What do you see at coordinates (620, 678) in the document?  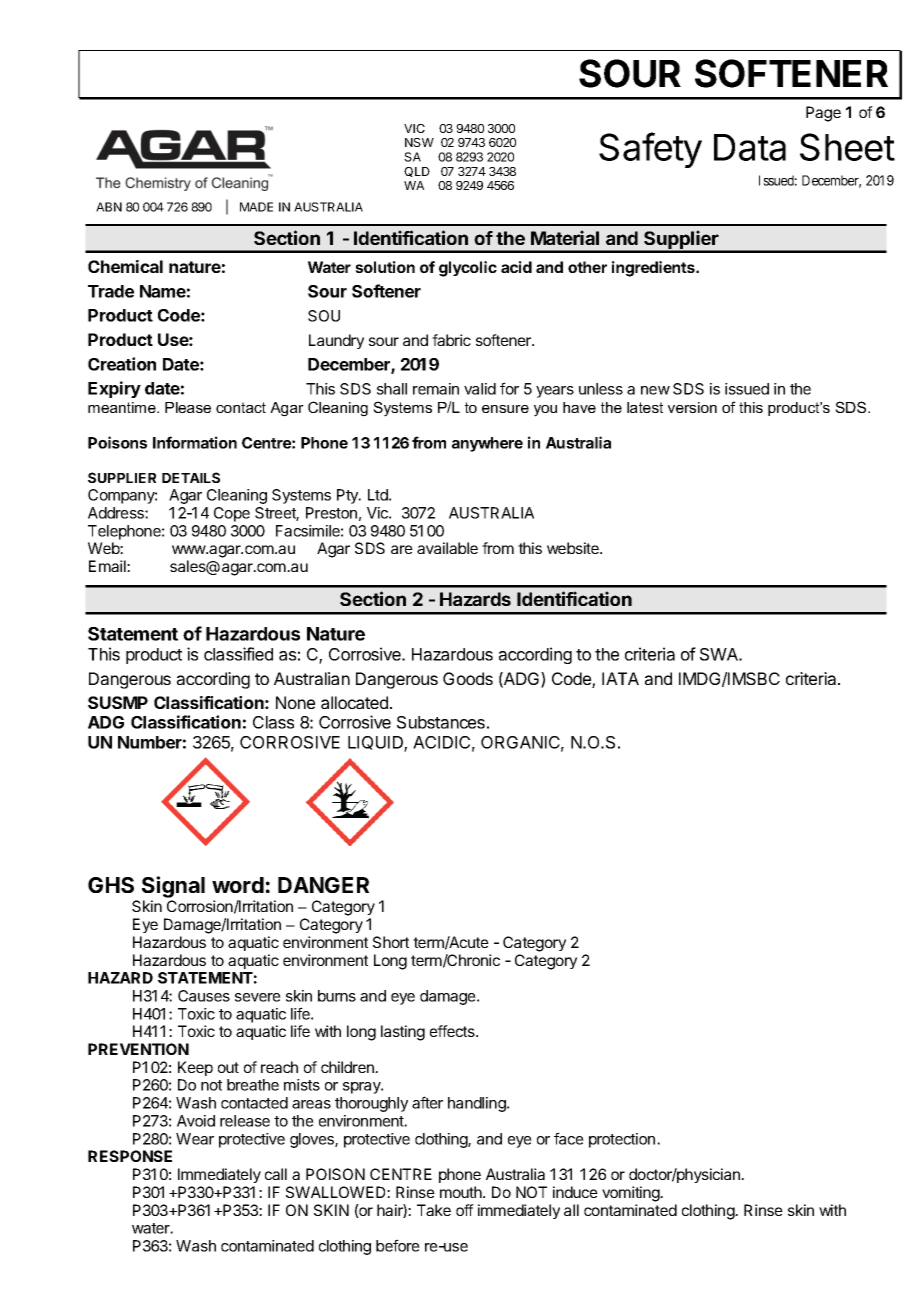 I see `IATA` at bounding box center [620, 678].
